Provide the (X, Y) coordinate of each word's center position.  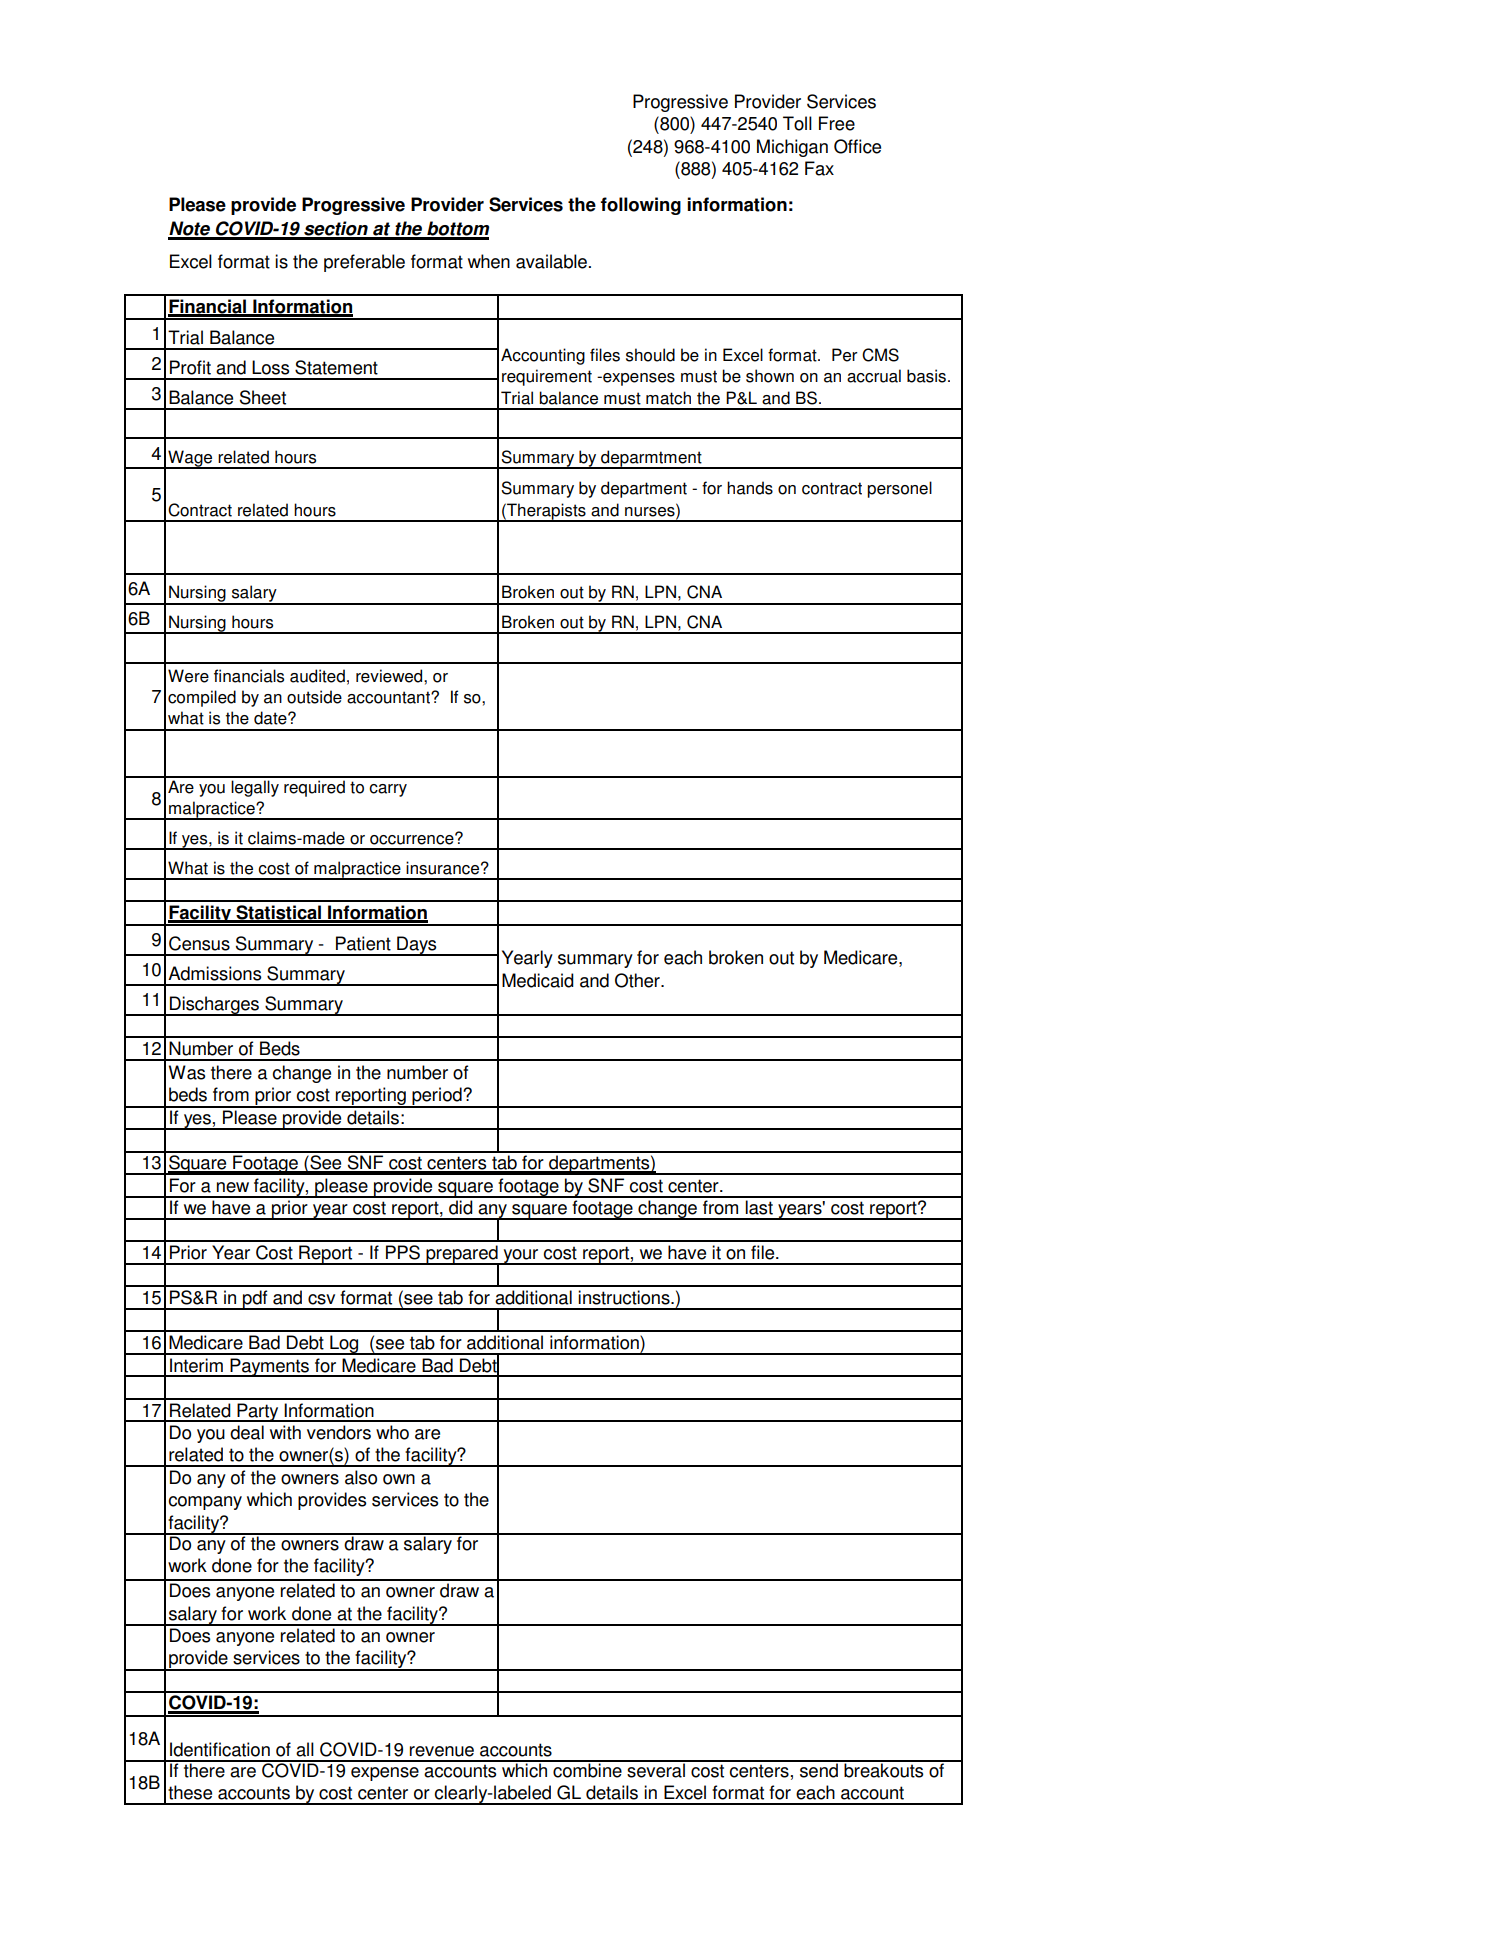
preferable (364, 263)
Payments (270, 1367)
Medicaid (538, 980)
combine (587, 1769)
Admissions (214, 973)
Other (638, 980)
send (819, 1769)
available (551, 261)
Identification (220, 1749)
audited (317, 676)
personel (899, 489)
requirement (547, 377)
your (521, 1257)
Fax (819, 168)
